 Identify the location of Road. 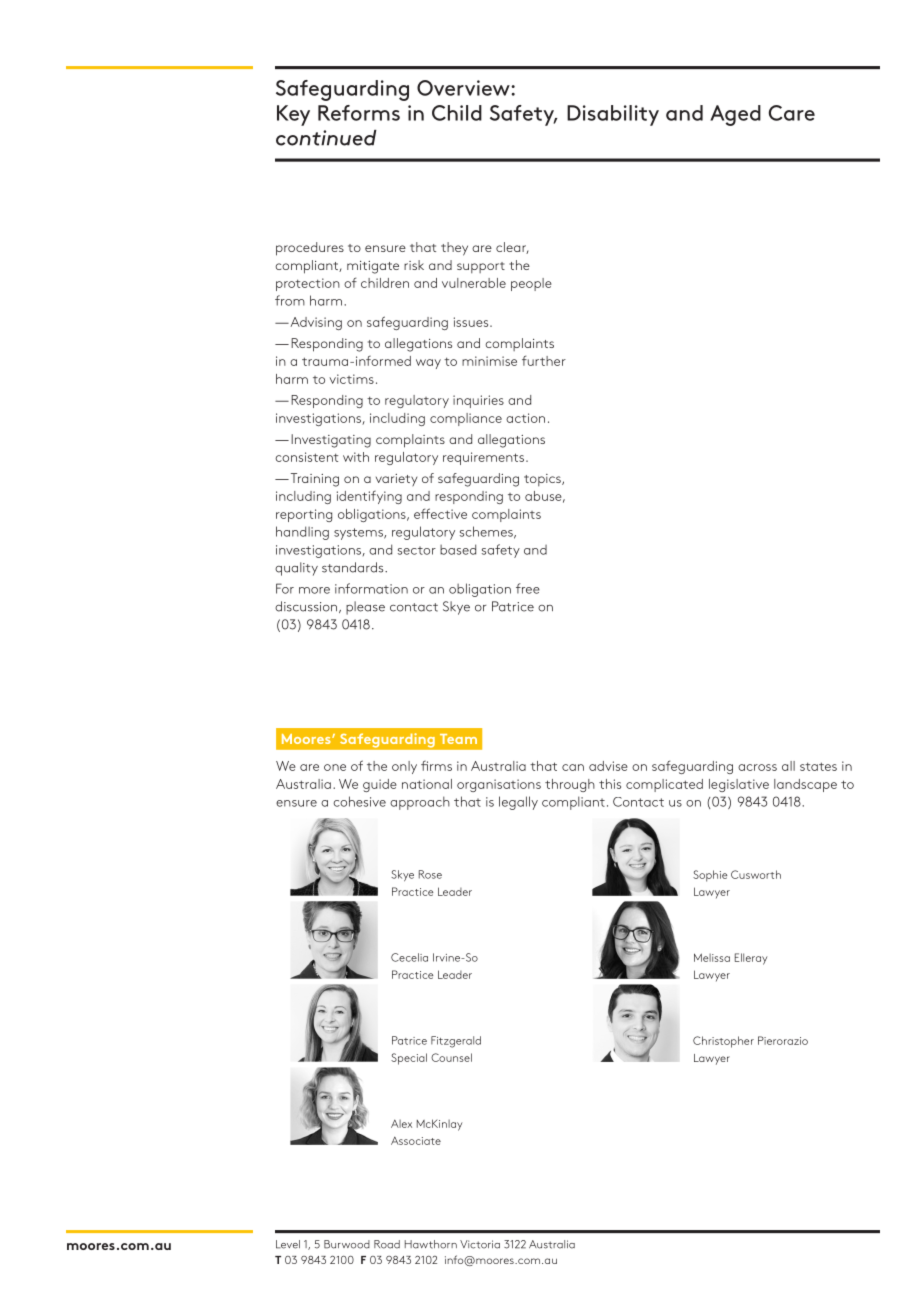
(387, 1244).
